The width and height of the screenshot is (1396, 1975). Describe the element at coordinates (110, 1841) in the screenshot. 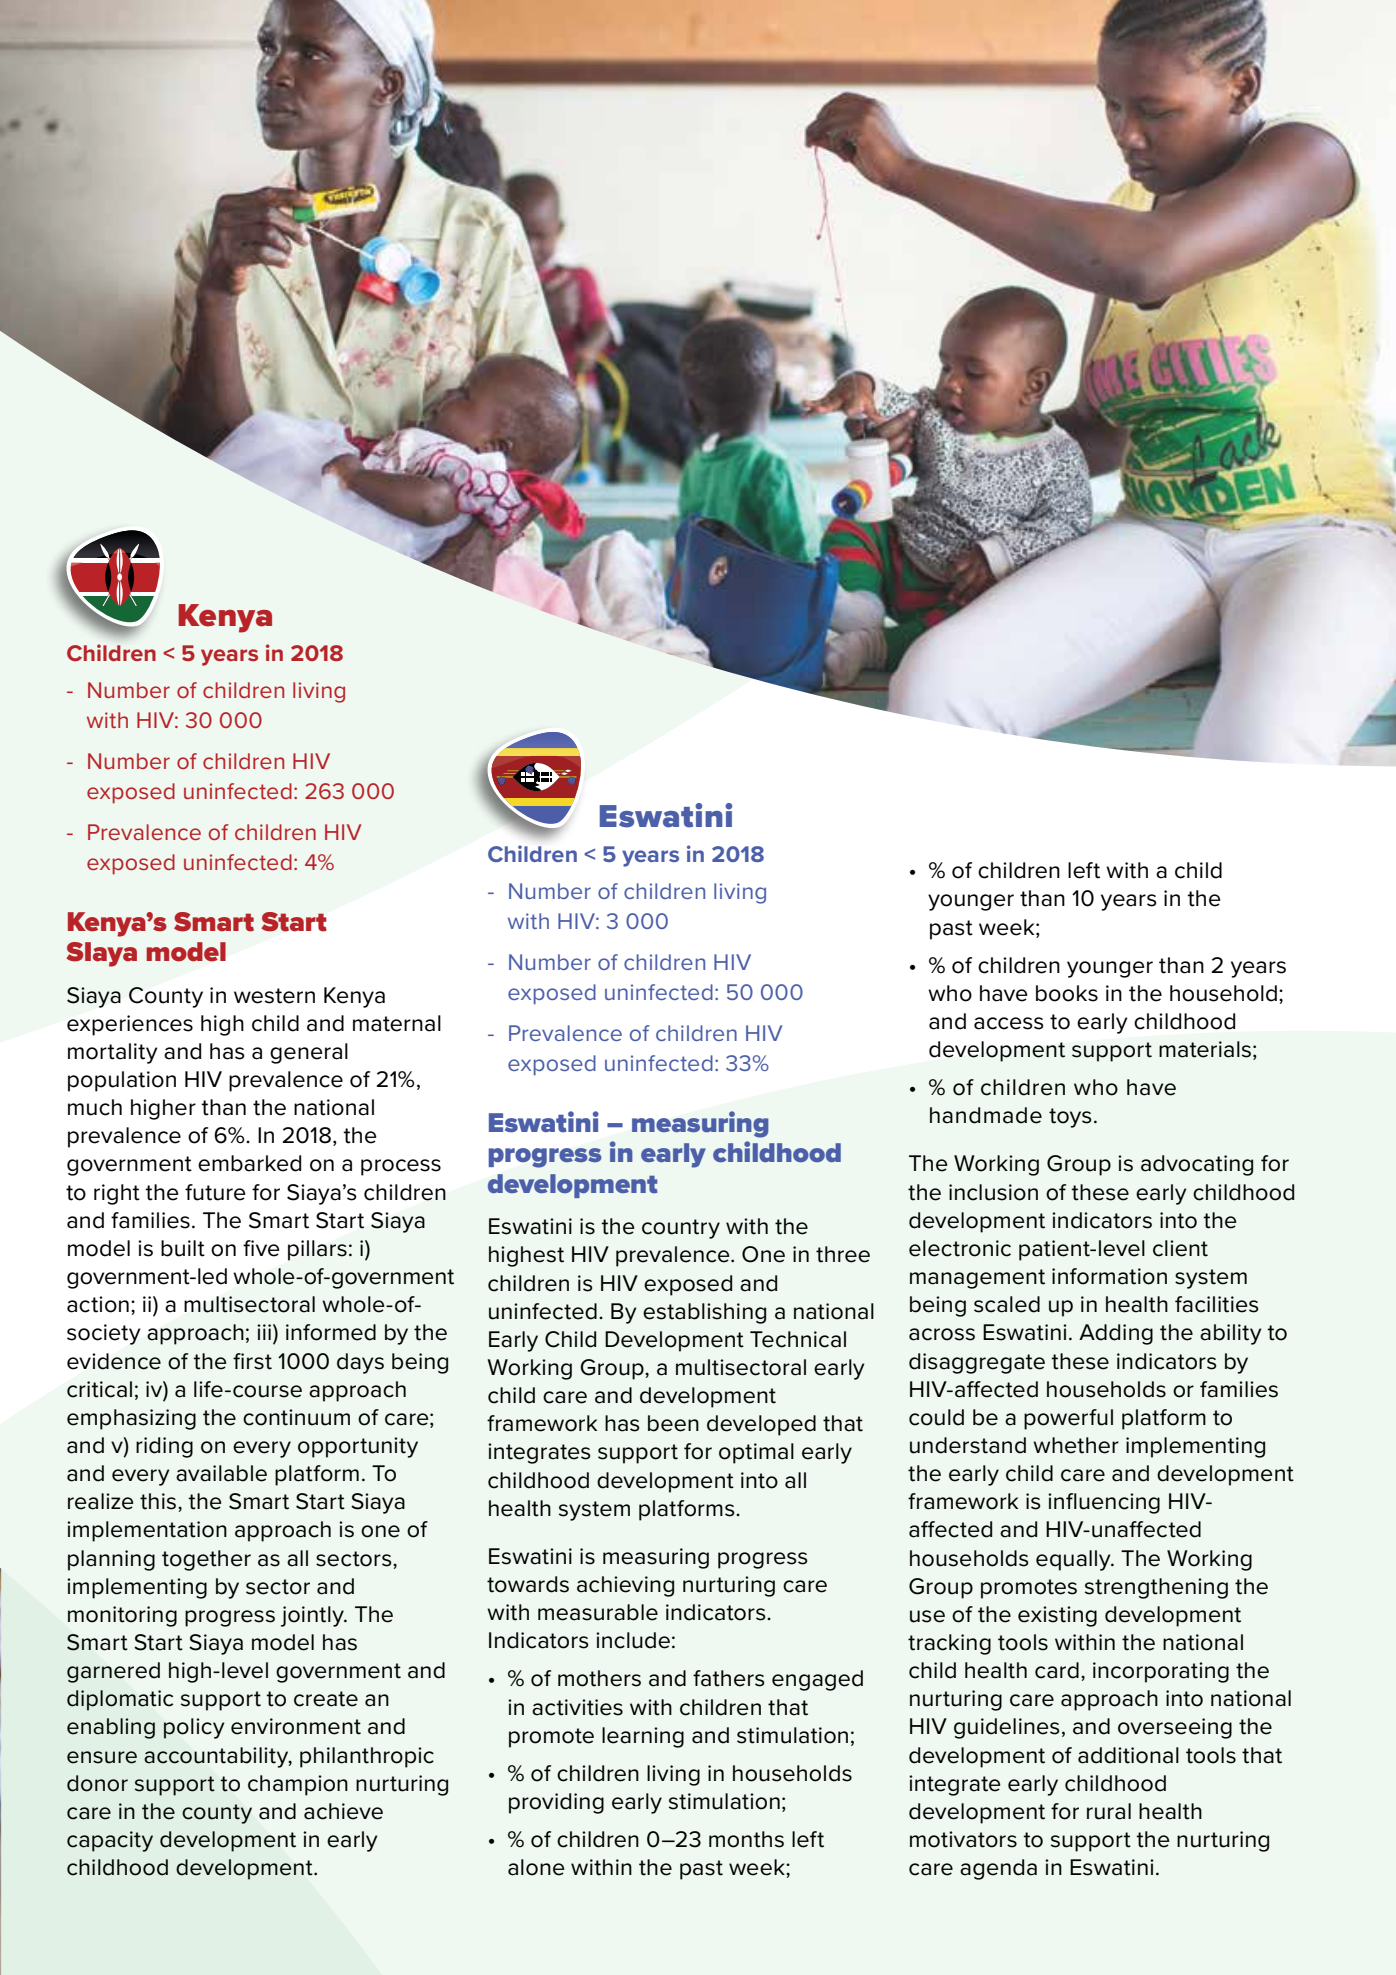

I see `capacity` at that location.
